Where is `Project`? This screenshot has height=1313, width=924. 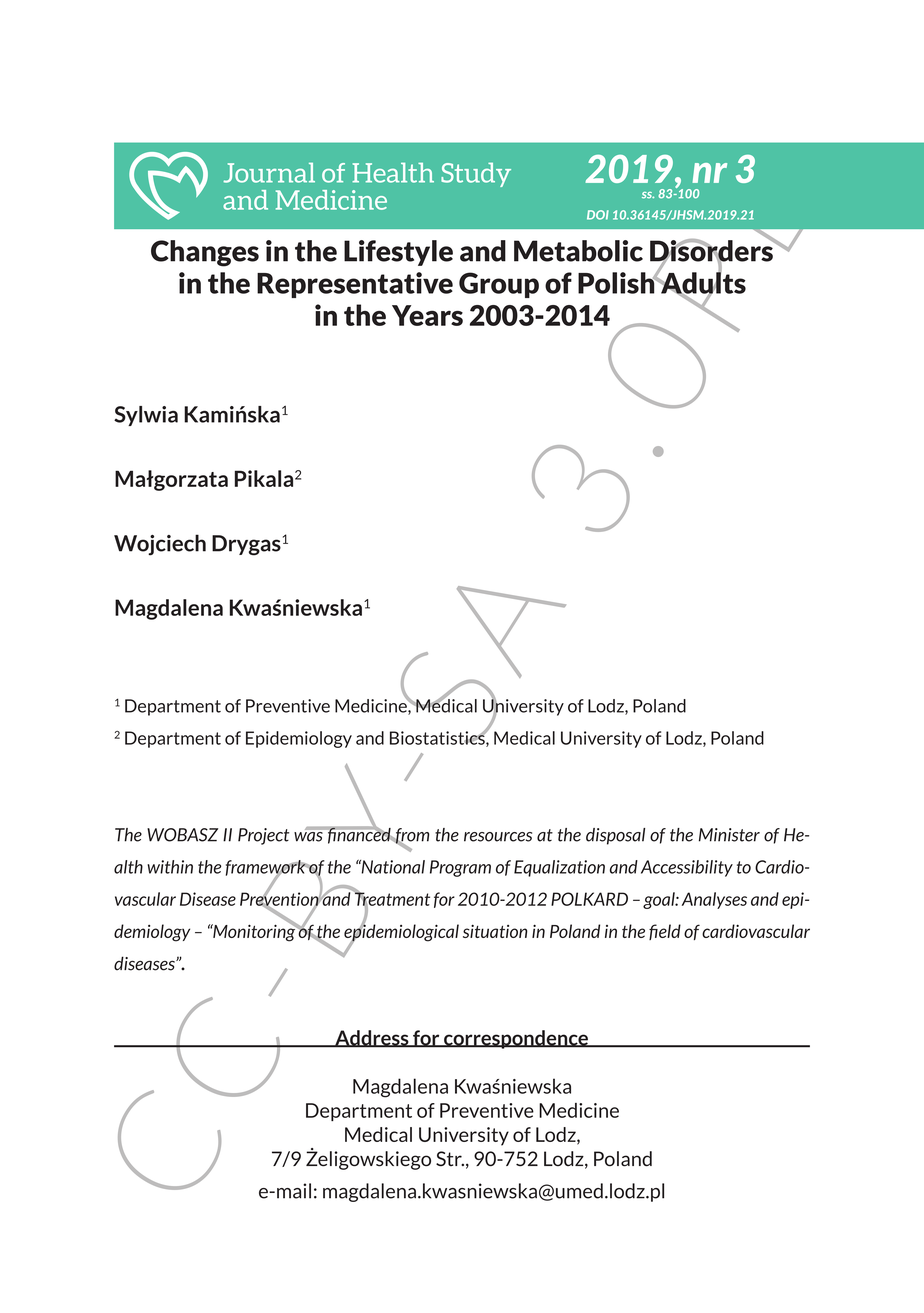
Project is located at coordinates (263, 836).
